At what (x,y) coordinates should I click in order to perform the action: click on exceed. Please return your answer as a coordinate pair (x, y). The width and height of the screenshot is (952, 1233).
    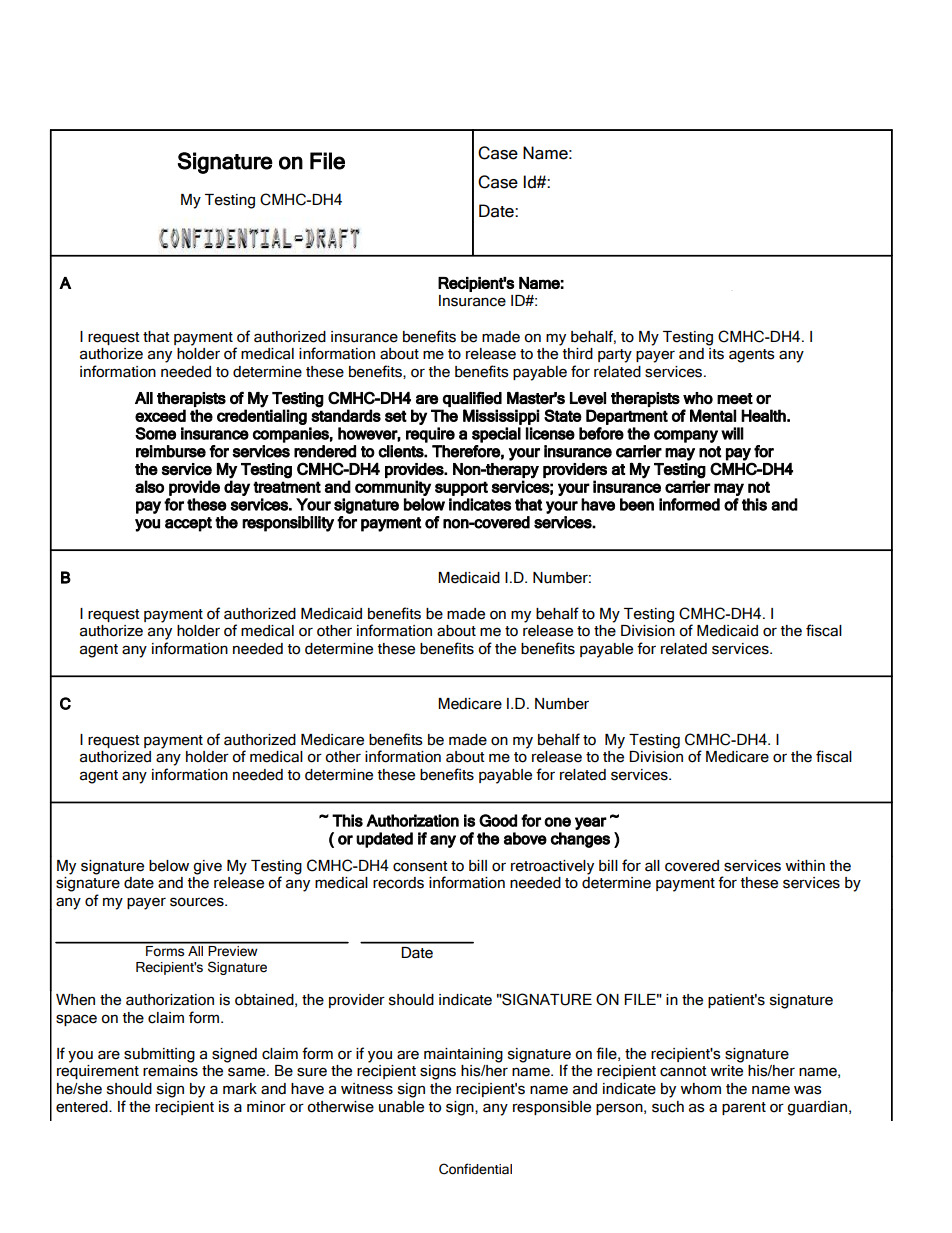
    Looking at the image, I should click on (160, 415).
